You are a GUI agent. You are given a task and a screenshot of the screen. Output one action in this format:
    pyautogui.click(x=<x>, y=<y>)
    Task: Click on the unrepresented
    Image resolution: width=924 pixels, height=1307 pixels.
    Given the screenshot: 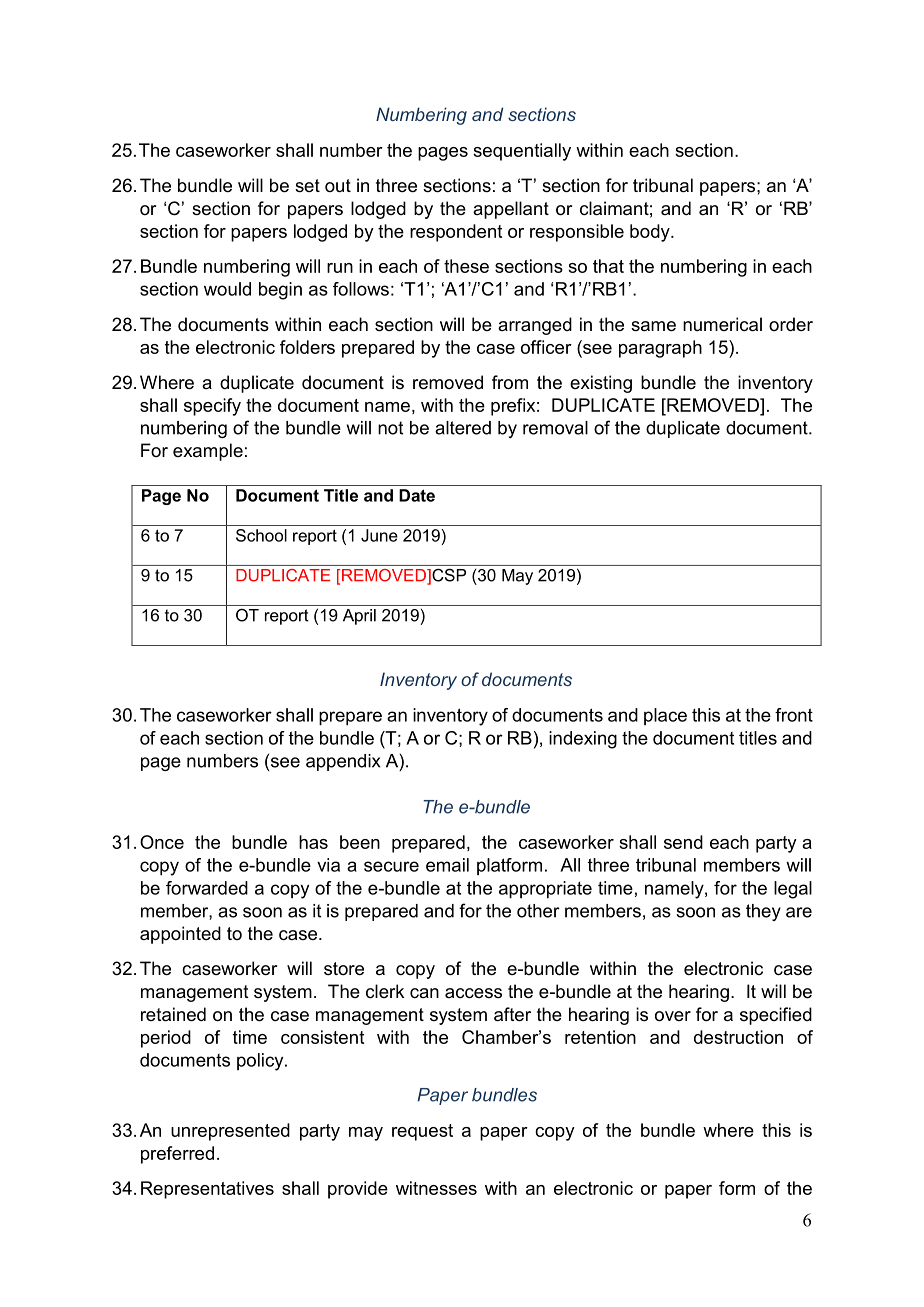 What is the action you would take?
    pyautogui.click(x=230, y=1132)
